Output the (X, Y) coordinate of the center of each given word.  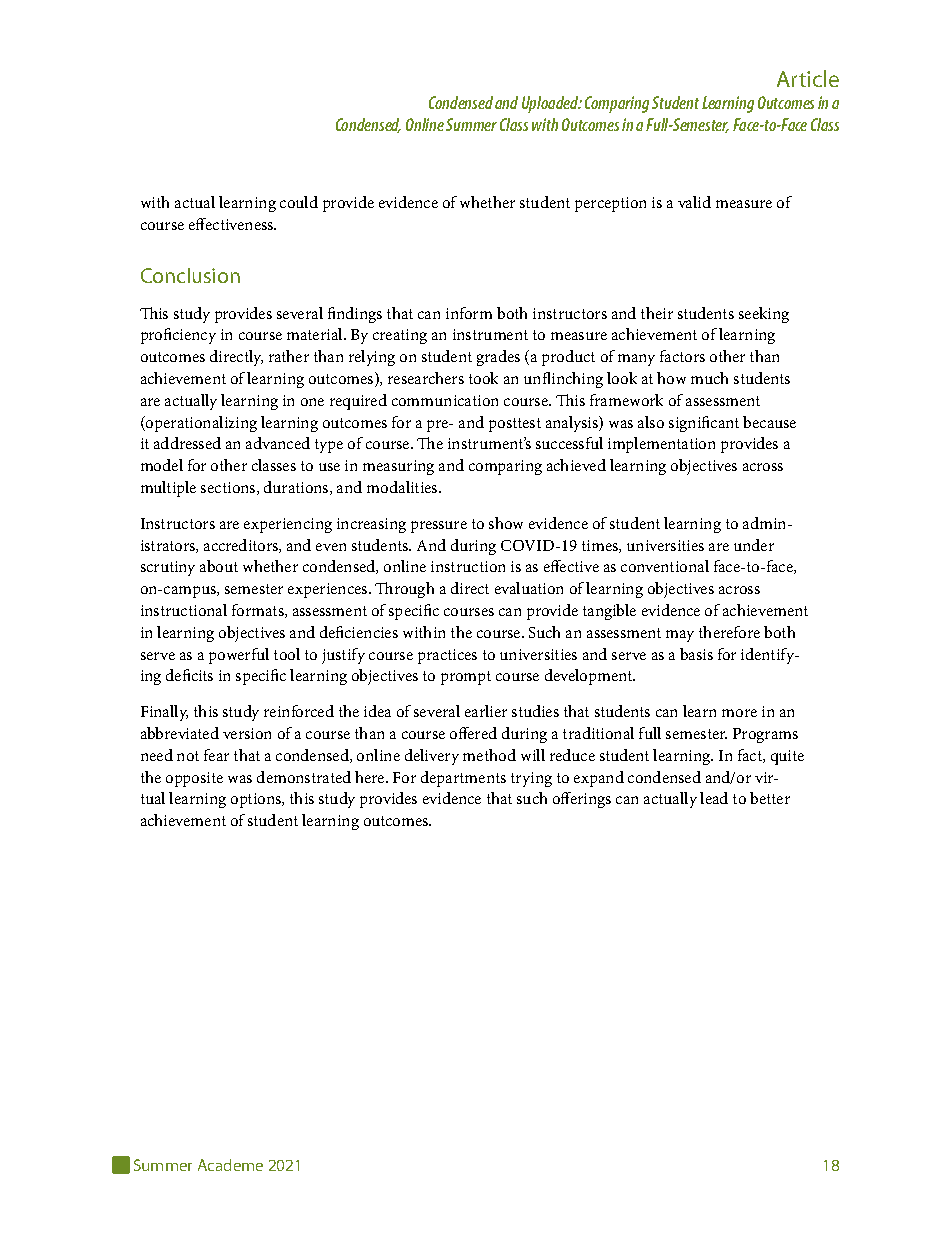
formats (259, 611)
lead (714, 798)
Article (808, 78)
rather (289, 356)
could (299, 202)
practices (447, 656)
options (257, 800)
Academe (230, 1165)
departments (463, 779)
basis (696, 654)
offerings (582, 800)
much (709, 378)
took (483, 378)
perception (610, 204)
